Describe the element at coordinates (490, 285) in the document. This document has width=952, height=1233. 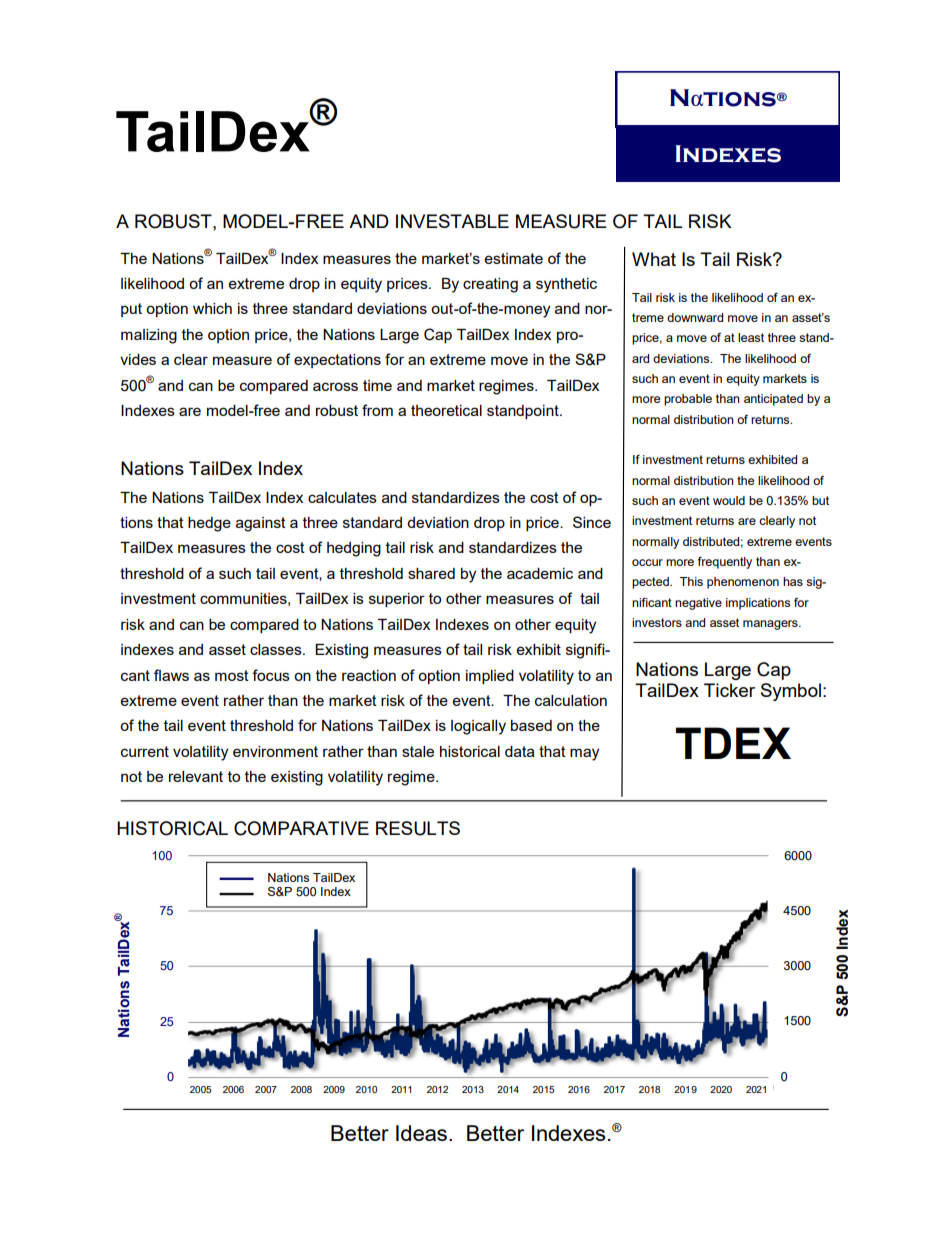
I see `creating` at that location.
